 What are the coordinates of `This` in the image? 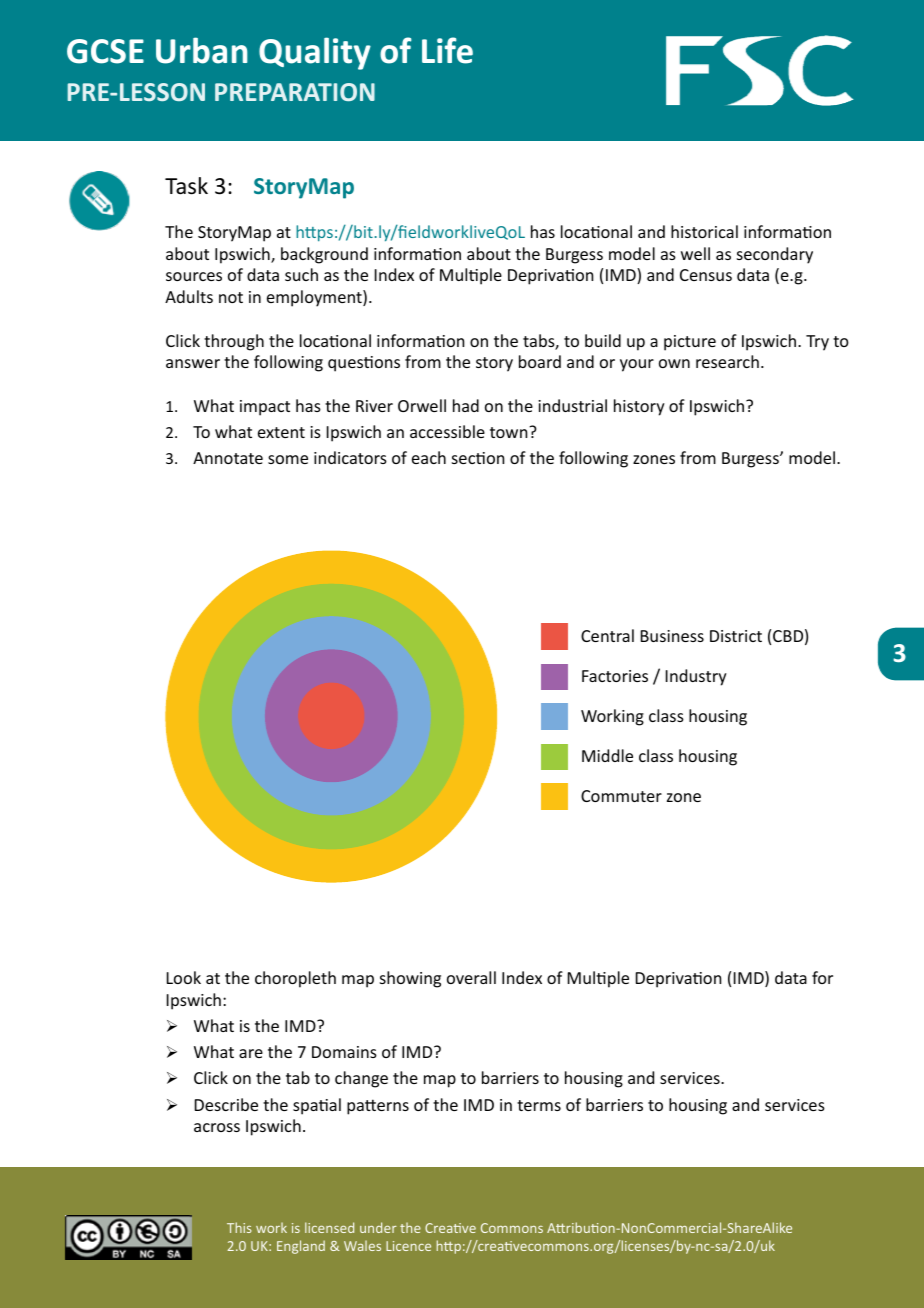 It's located at (239, 1227).
